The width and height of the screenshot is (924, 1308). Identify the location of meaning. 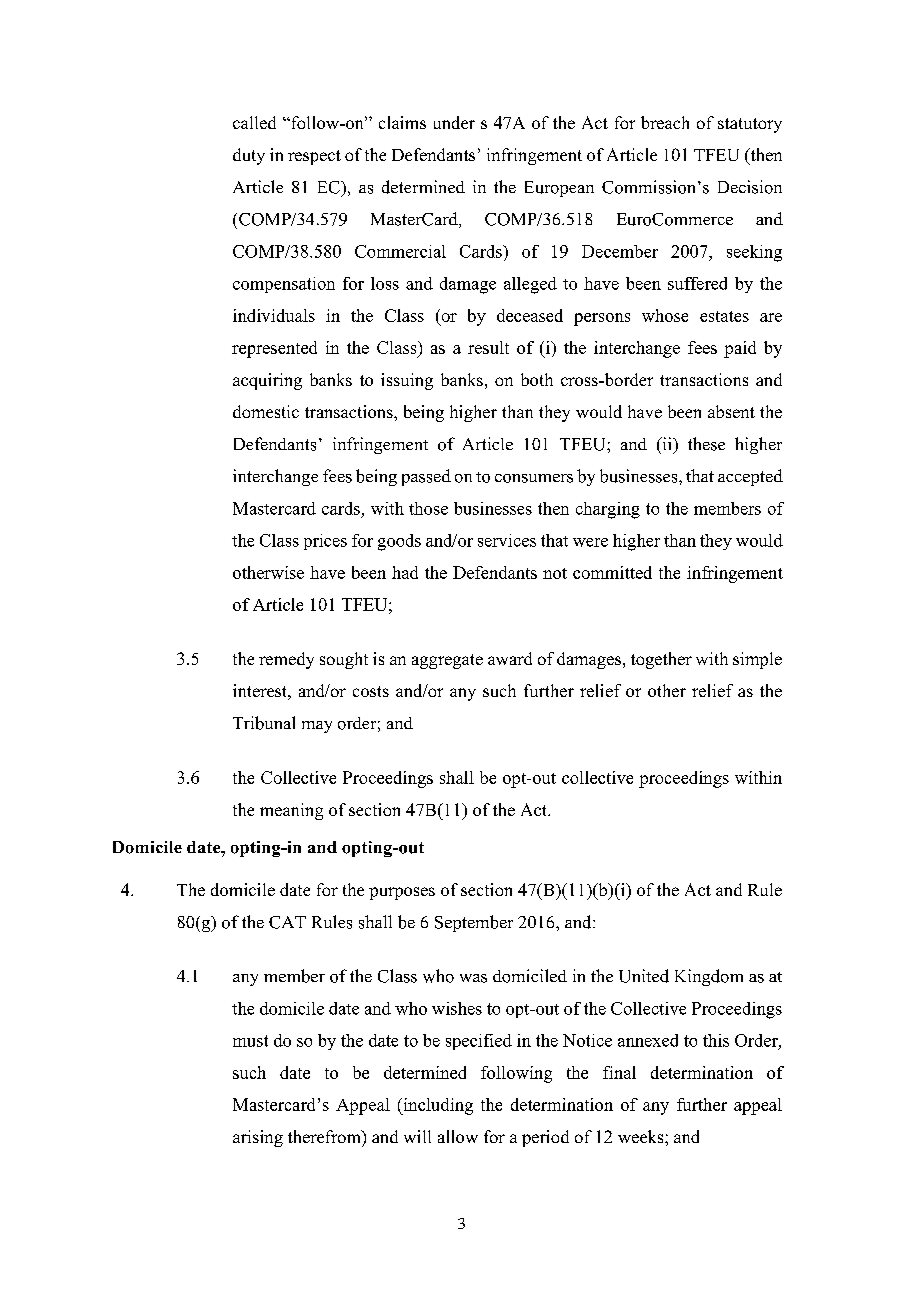
(291, 811).
